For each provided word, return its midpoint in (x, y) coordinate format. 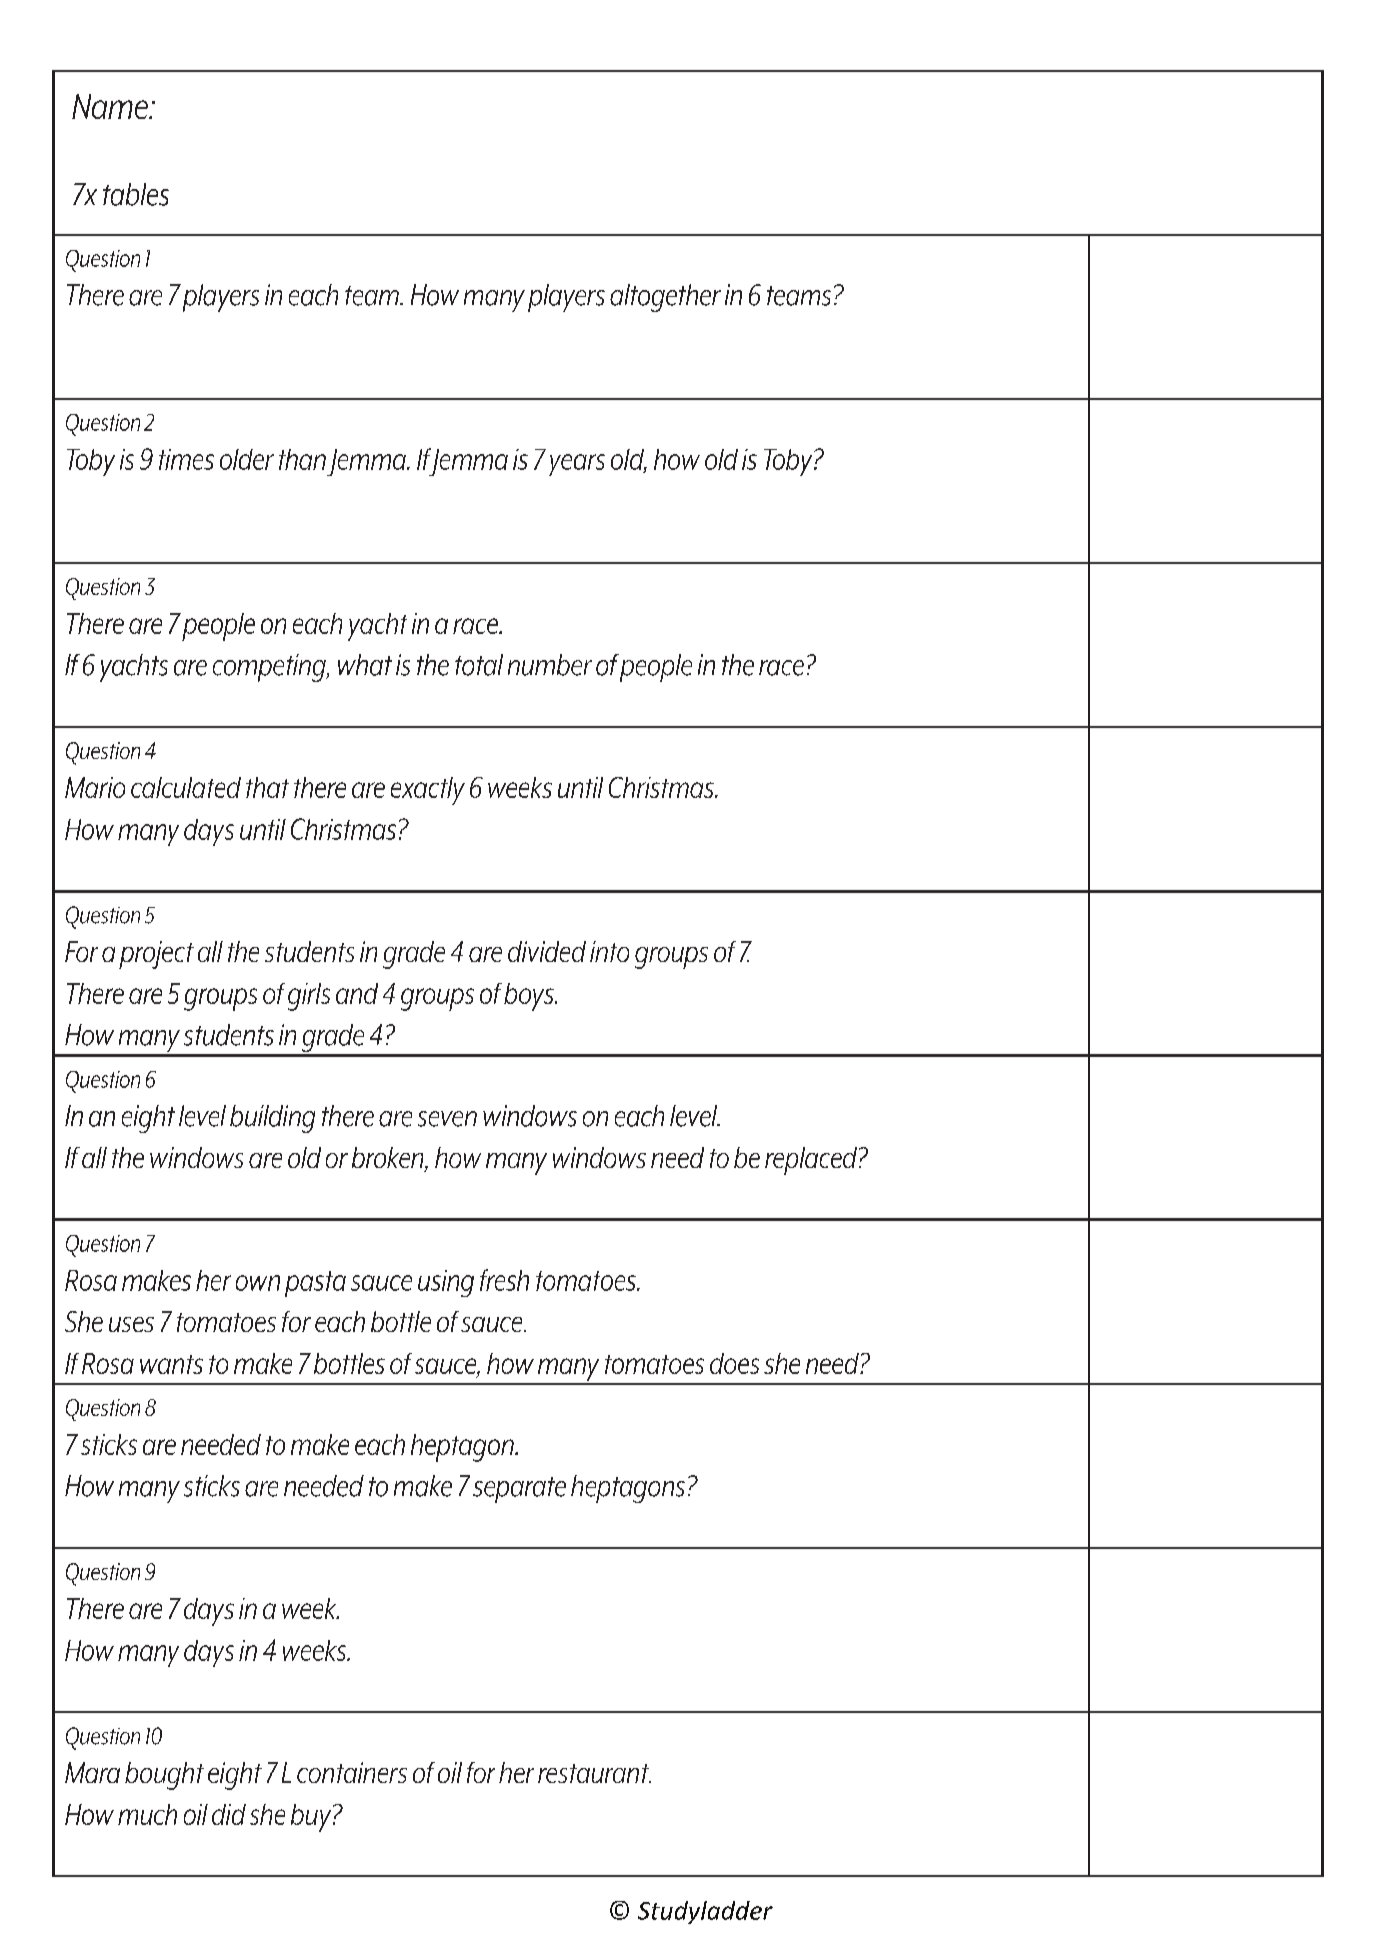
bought (164, 1776)
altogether (665, 298)
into (609, 951)
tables (136, 194)
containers (352, 1772)
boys (530, 997)
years (577, 465)
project (156, 955)
